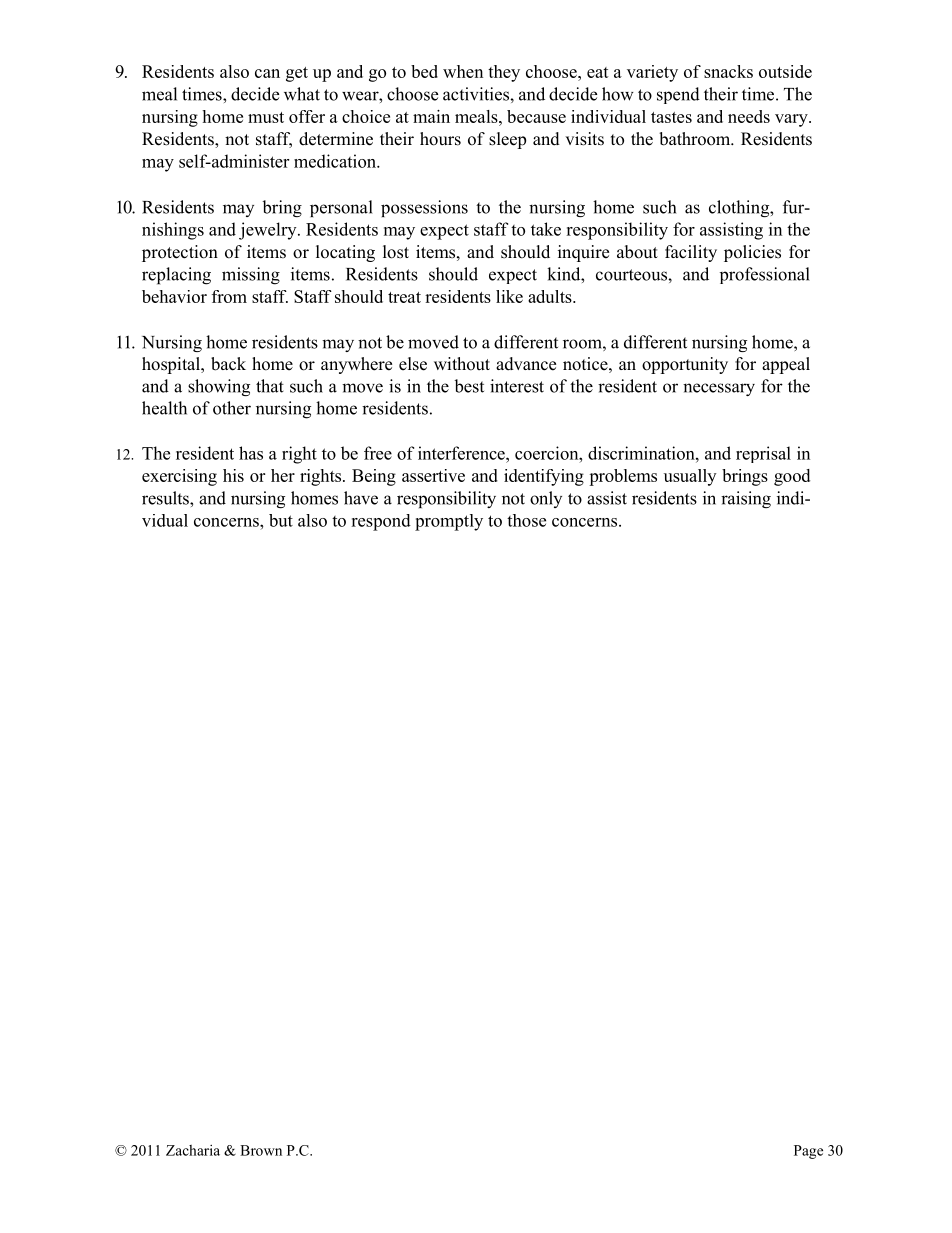  Describe the element at coordinates (746, 499) in the screenshot. I see `raising` at that location.
